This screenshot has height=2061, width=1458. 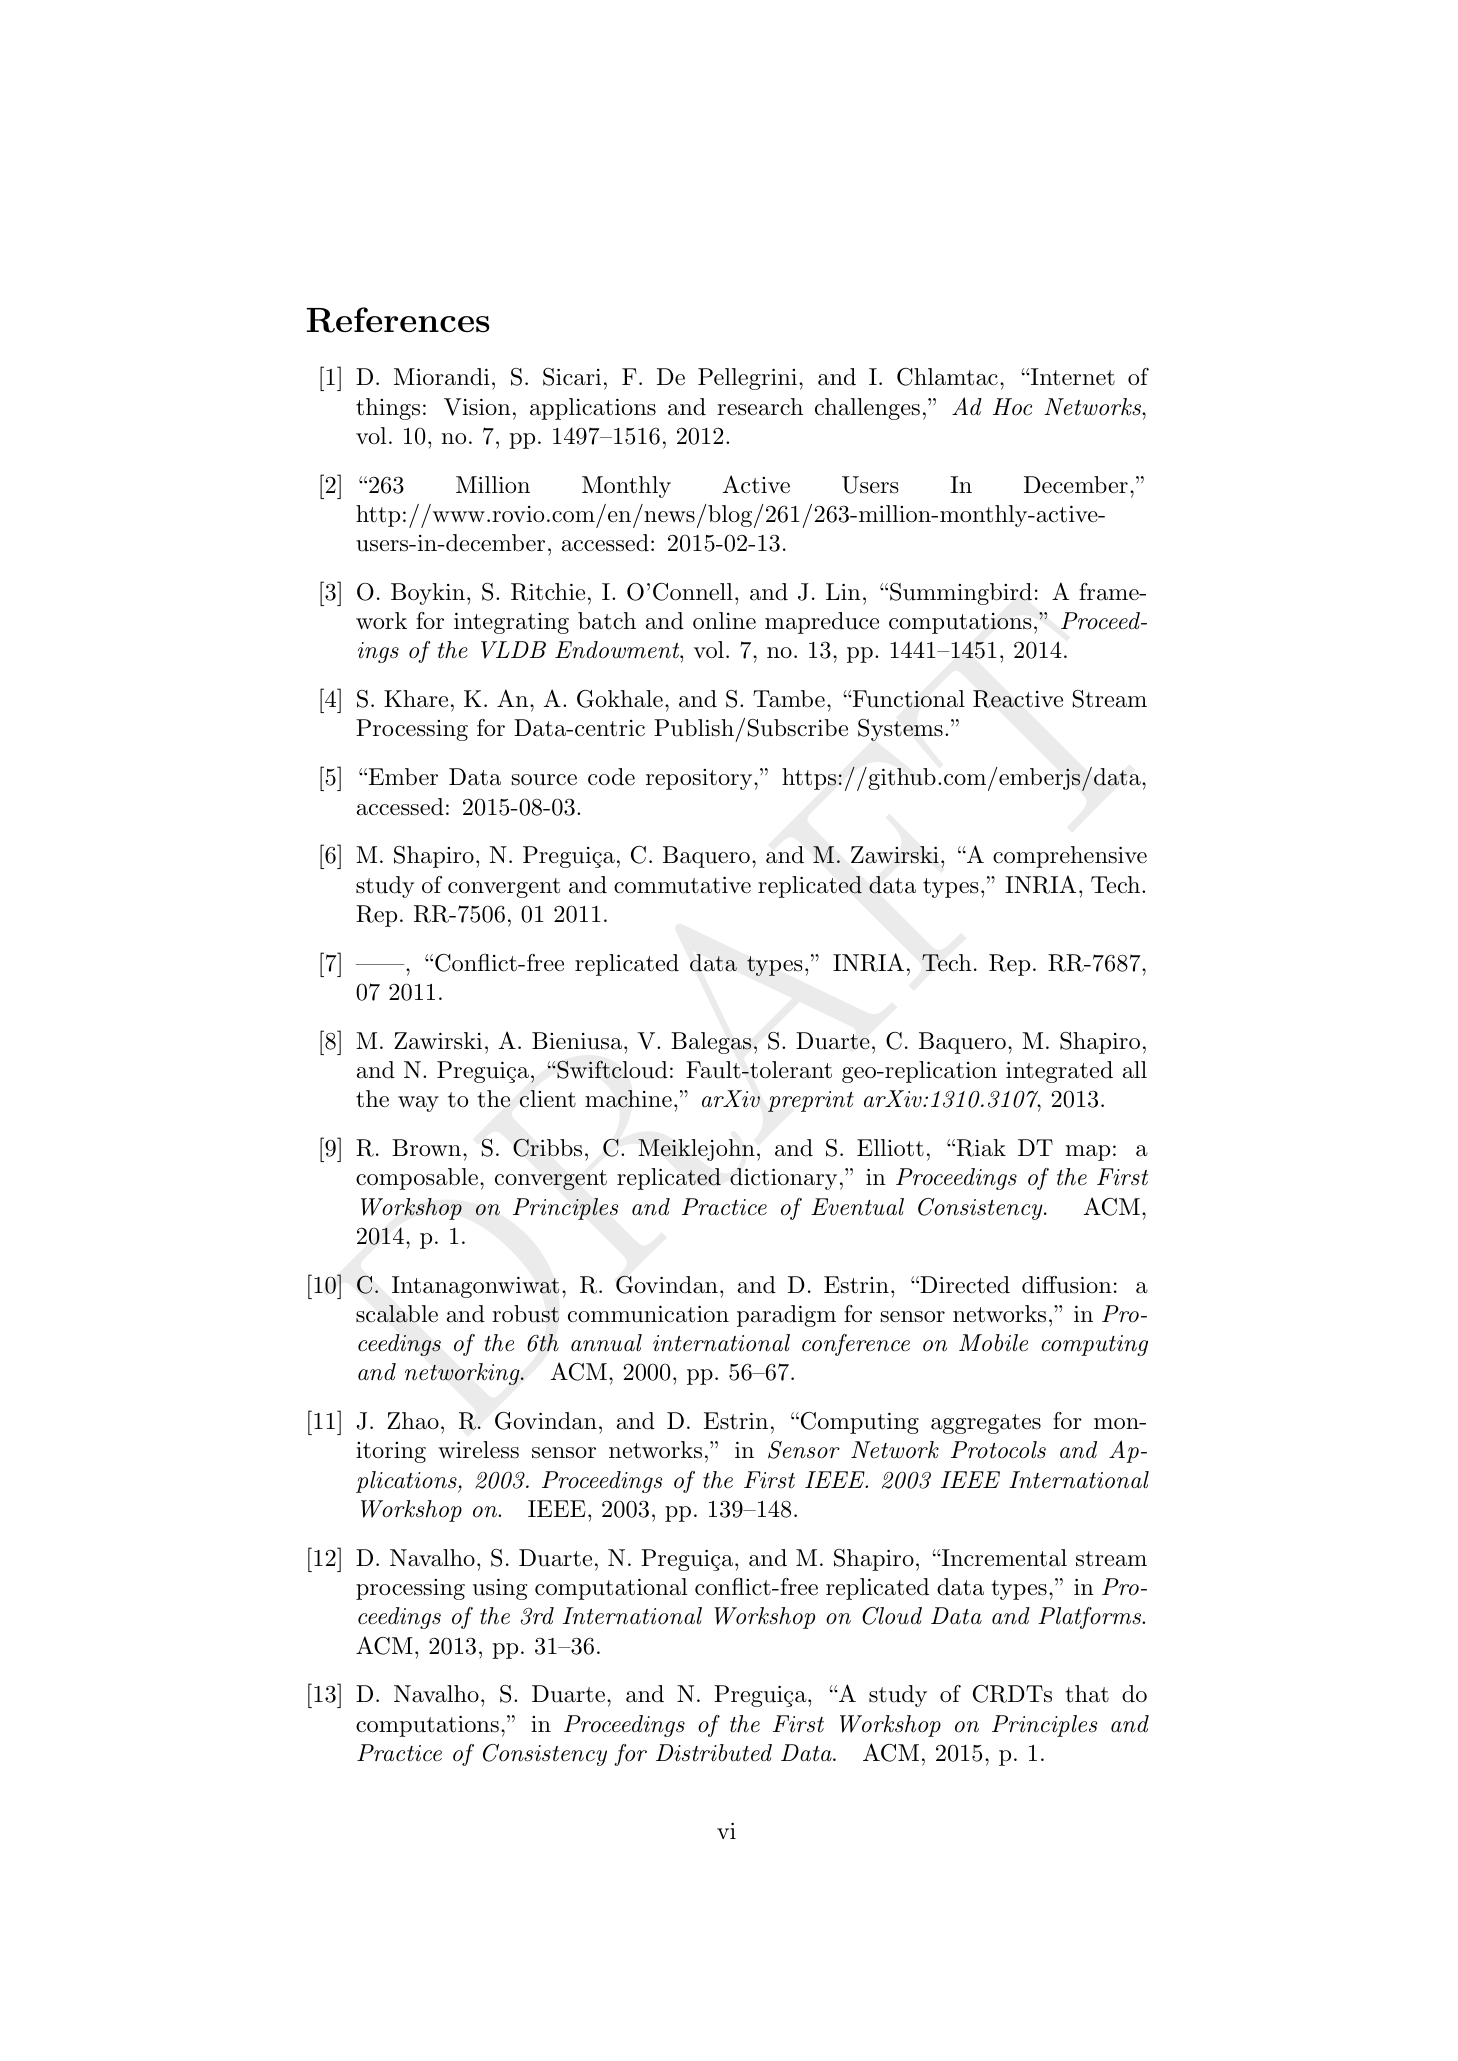 What do you see at coordinates (500, 1589) in the screenshot?
I see `using` at bounding box center [500, 1589].
